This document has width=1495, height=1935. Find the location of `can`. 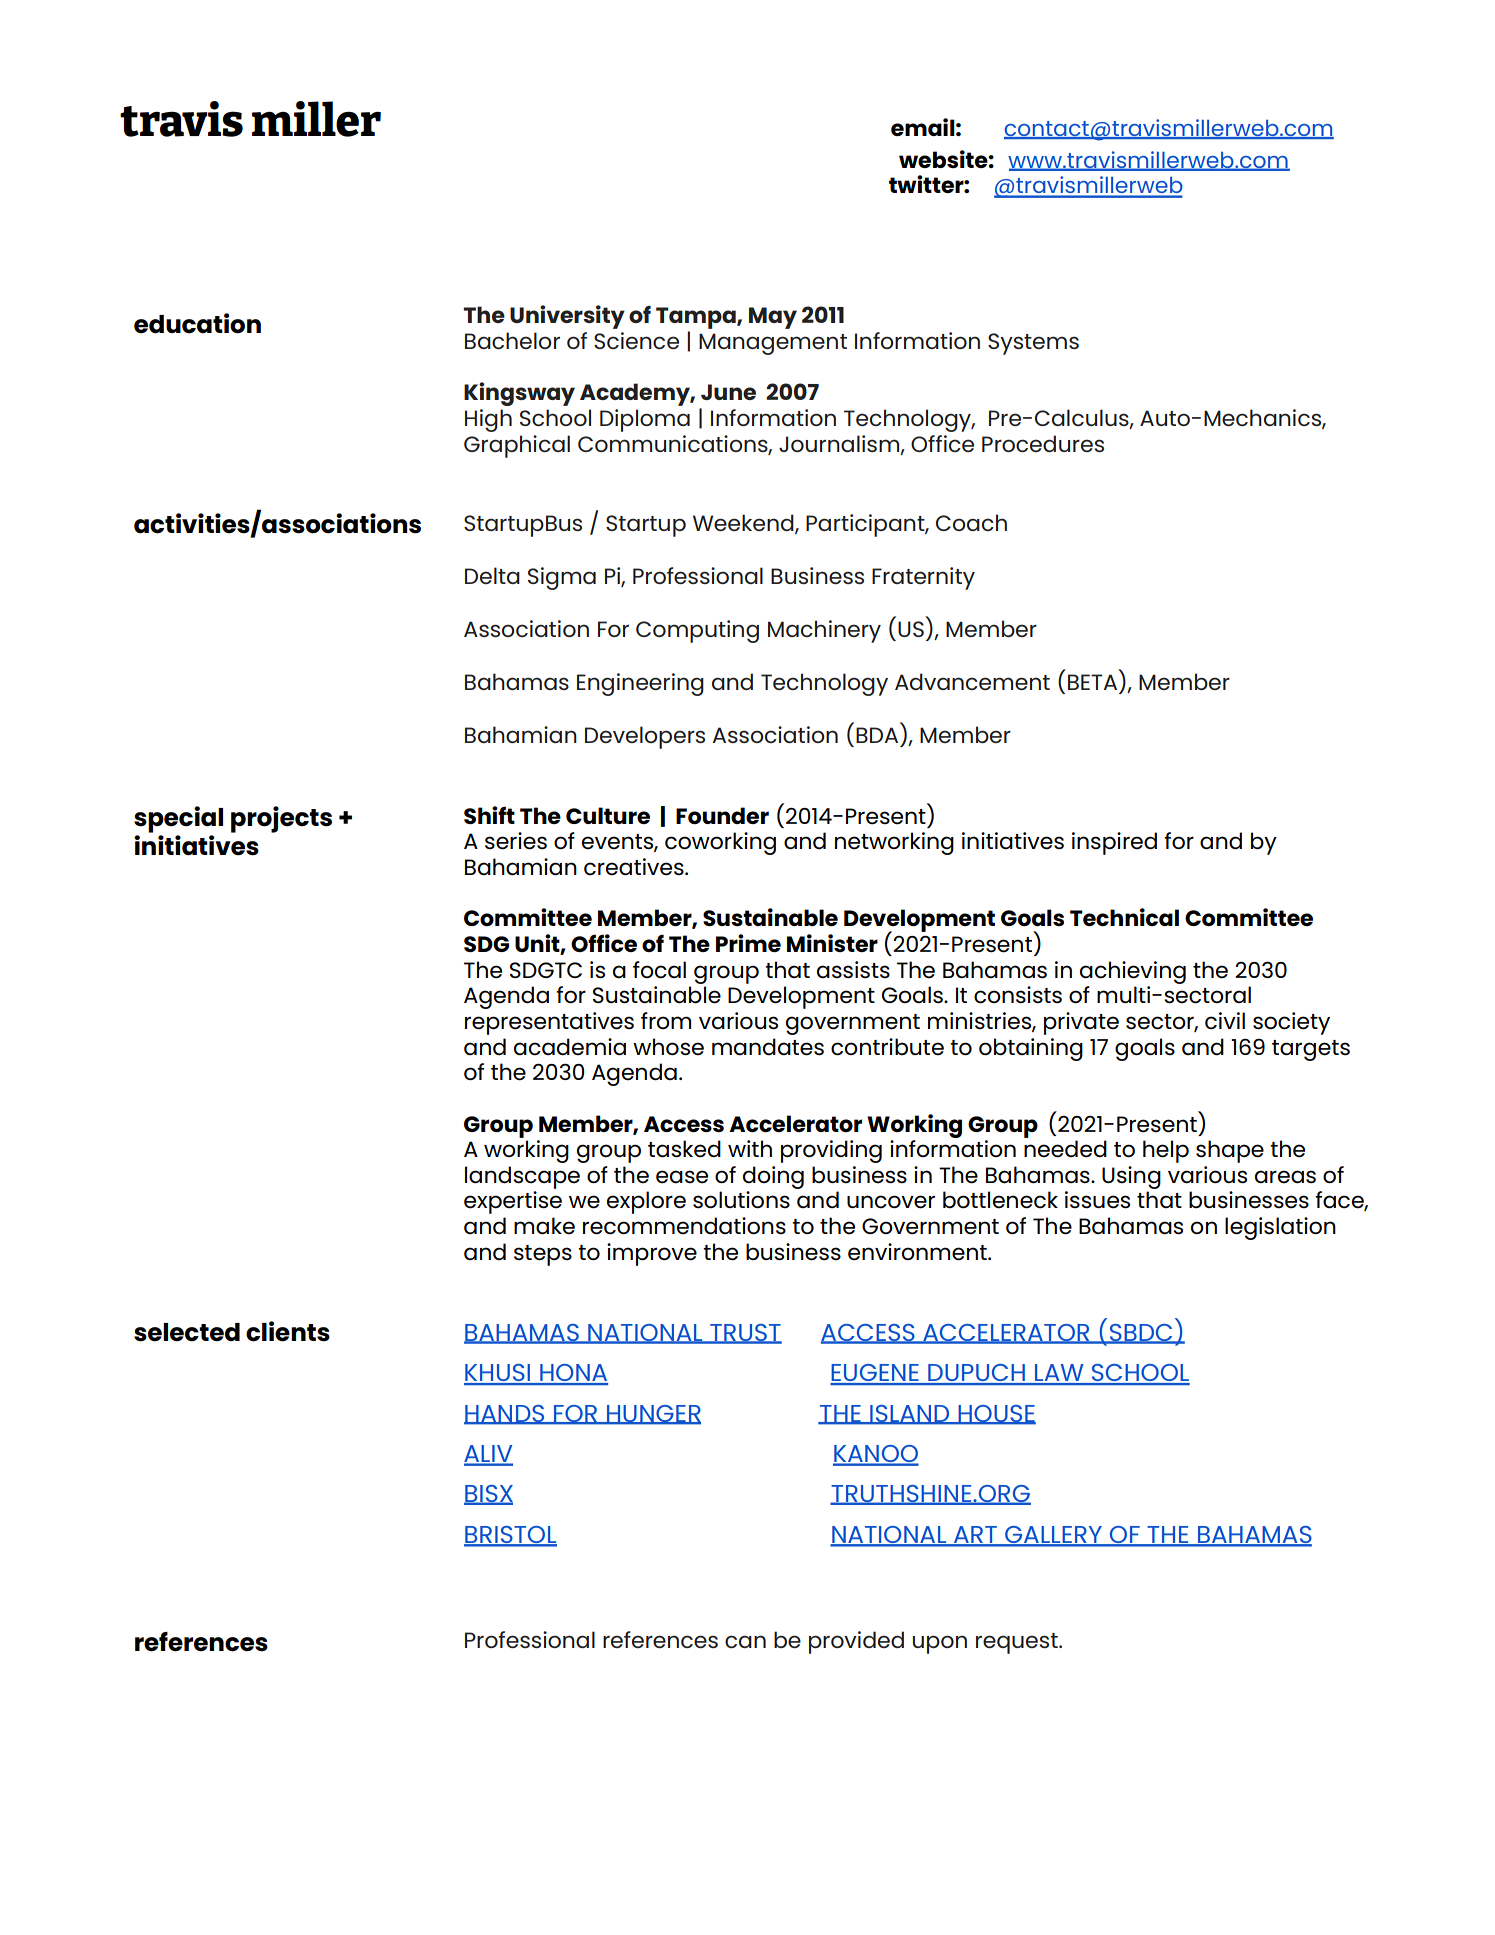

can is located at coordinates (745, 1641).
